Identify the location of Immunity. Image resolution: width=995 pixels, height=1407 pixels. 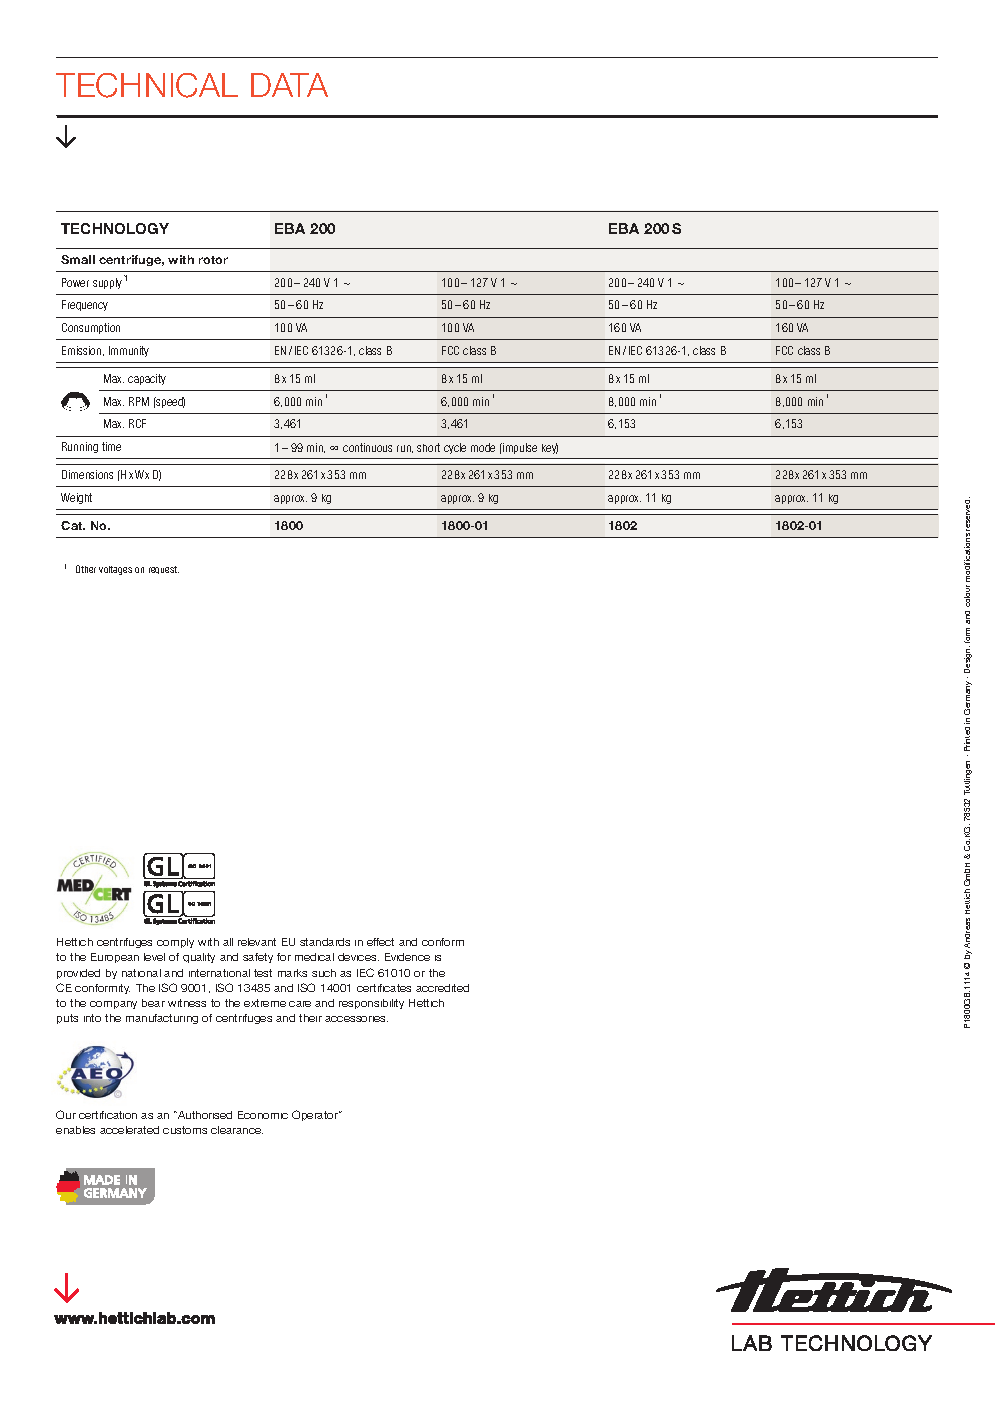
(129, 351).
